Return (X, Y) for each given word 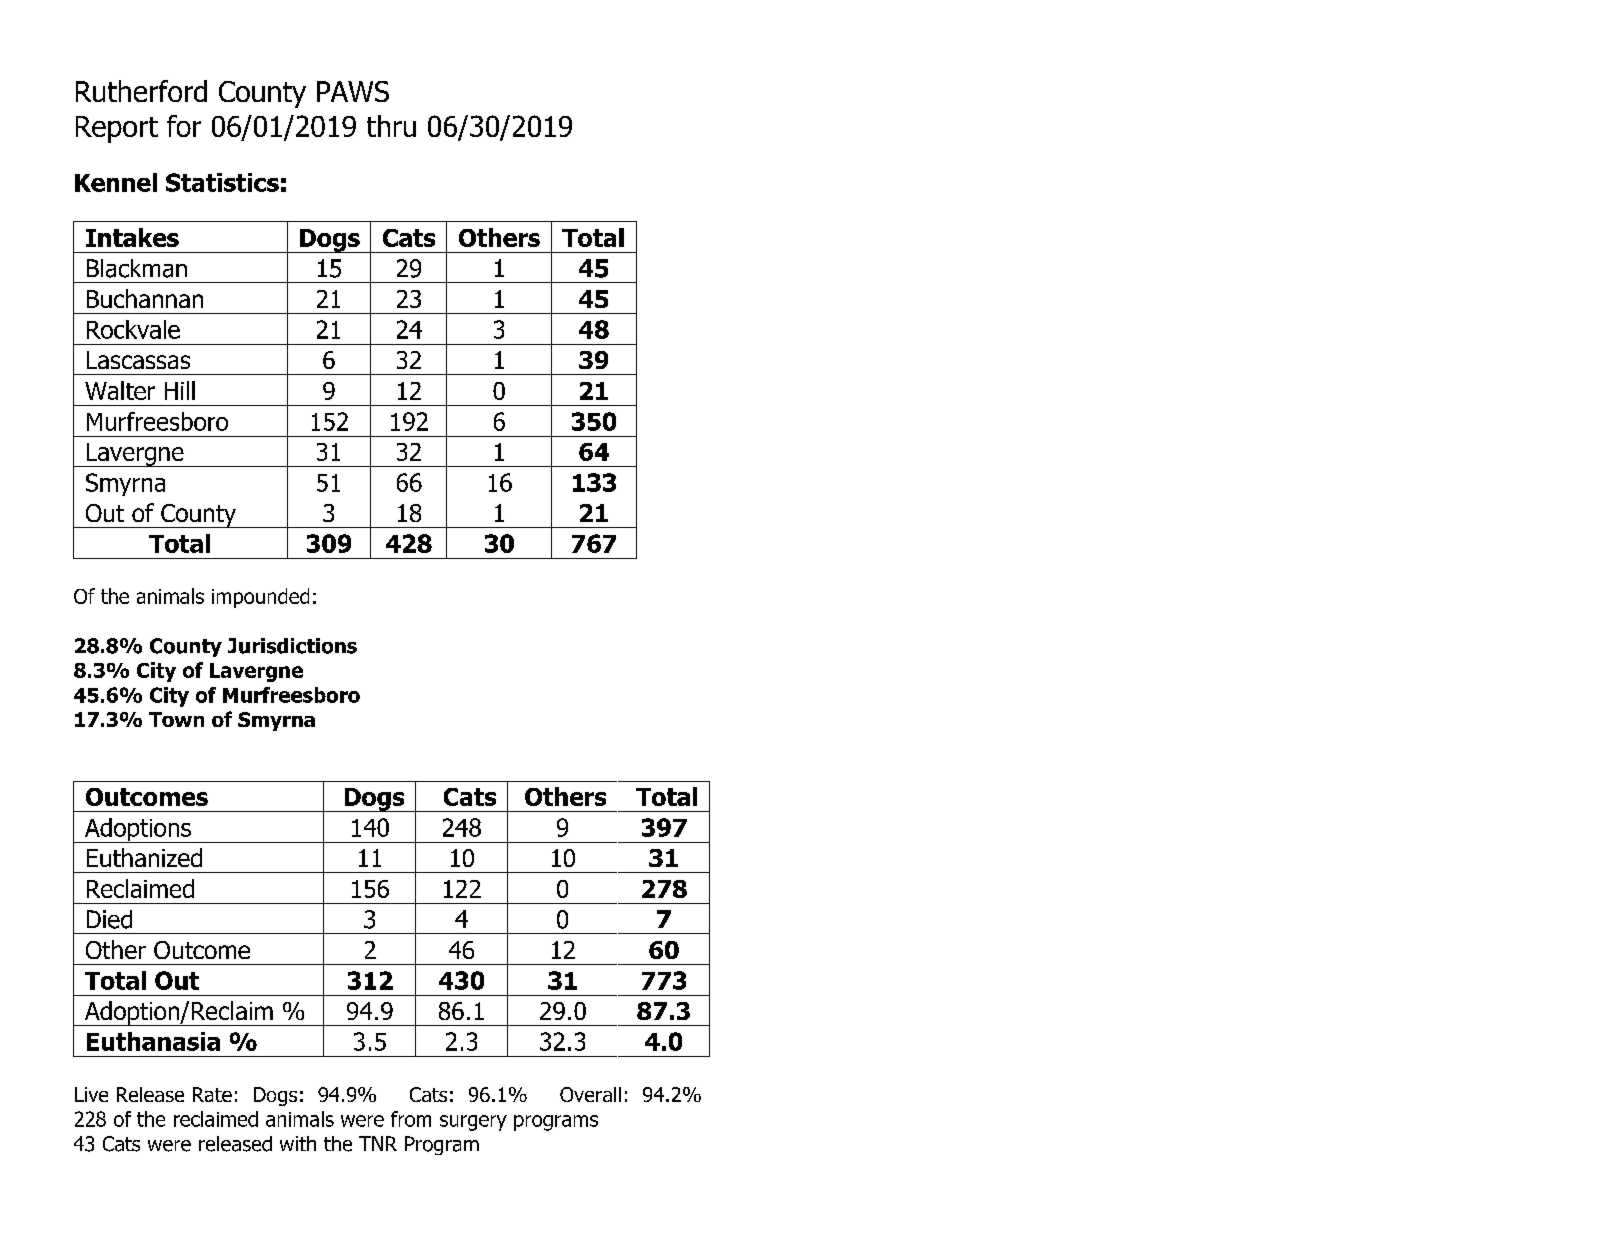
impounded (260, 598)
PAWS (353, 91)
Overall (590, 1094)
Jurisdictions (292, 646)
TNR (378, 1143)
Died (109, 919)
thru (391, 126)
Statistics (222, 182)
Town (176, 719)
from (411, 1119)
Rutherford (141, 91)
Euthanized (144, 857)
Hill (180, 390)
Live (91, 1094)
